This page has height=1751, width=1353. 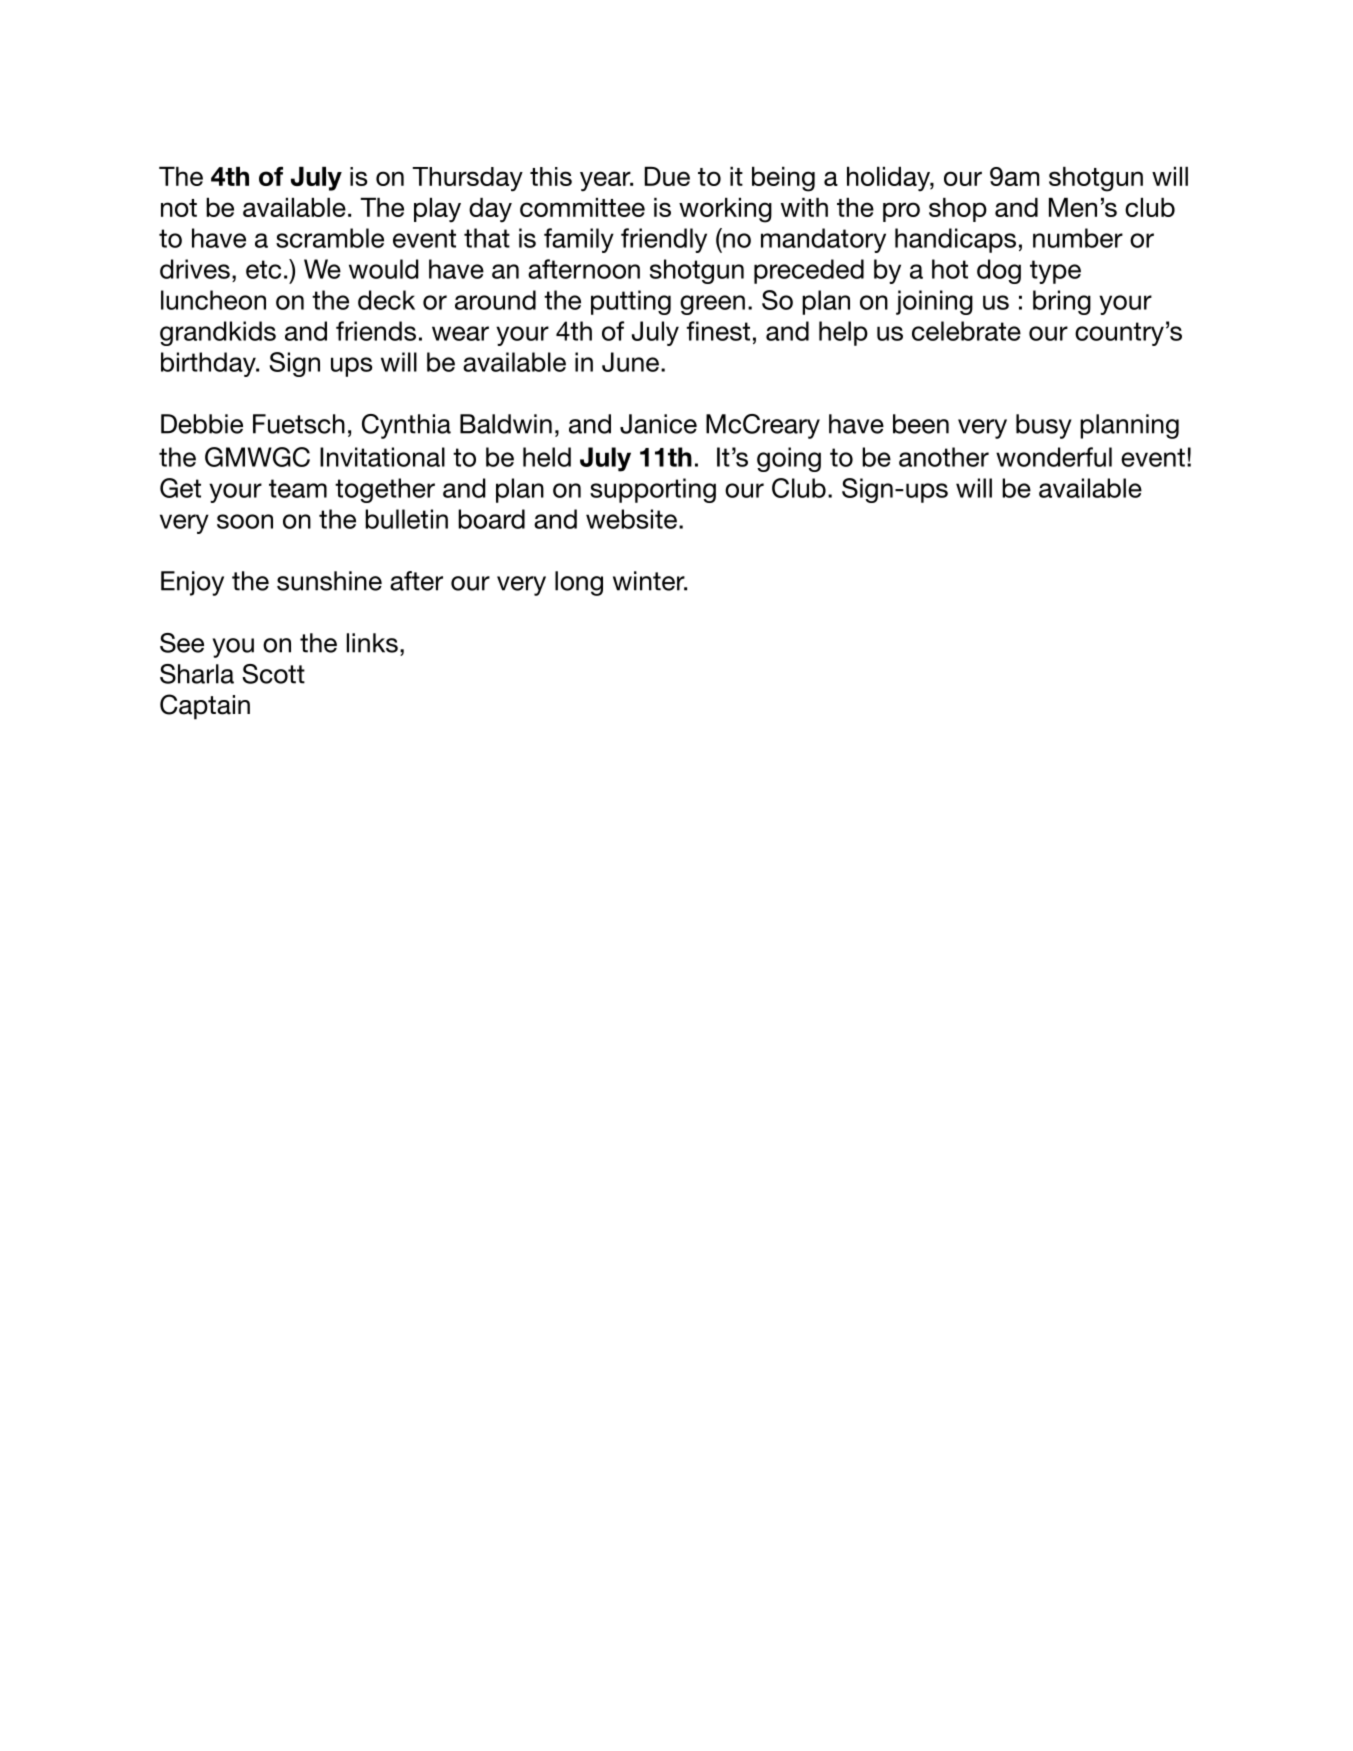 What do you see at coordinates (966, 331) in the page?
I see `celebrate` at bounding box center [966, 331].
